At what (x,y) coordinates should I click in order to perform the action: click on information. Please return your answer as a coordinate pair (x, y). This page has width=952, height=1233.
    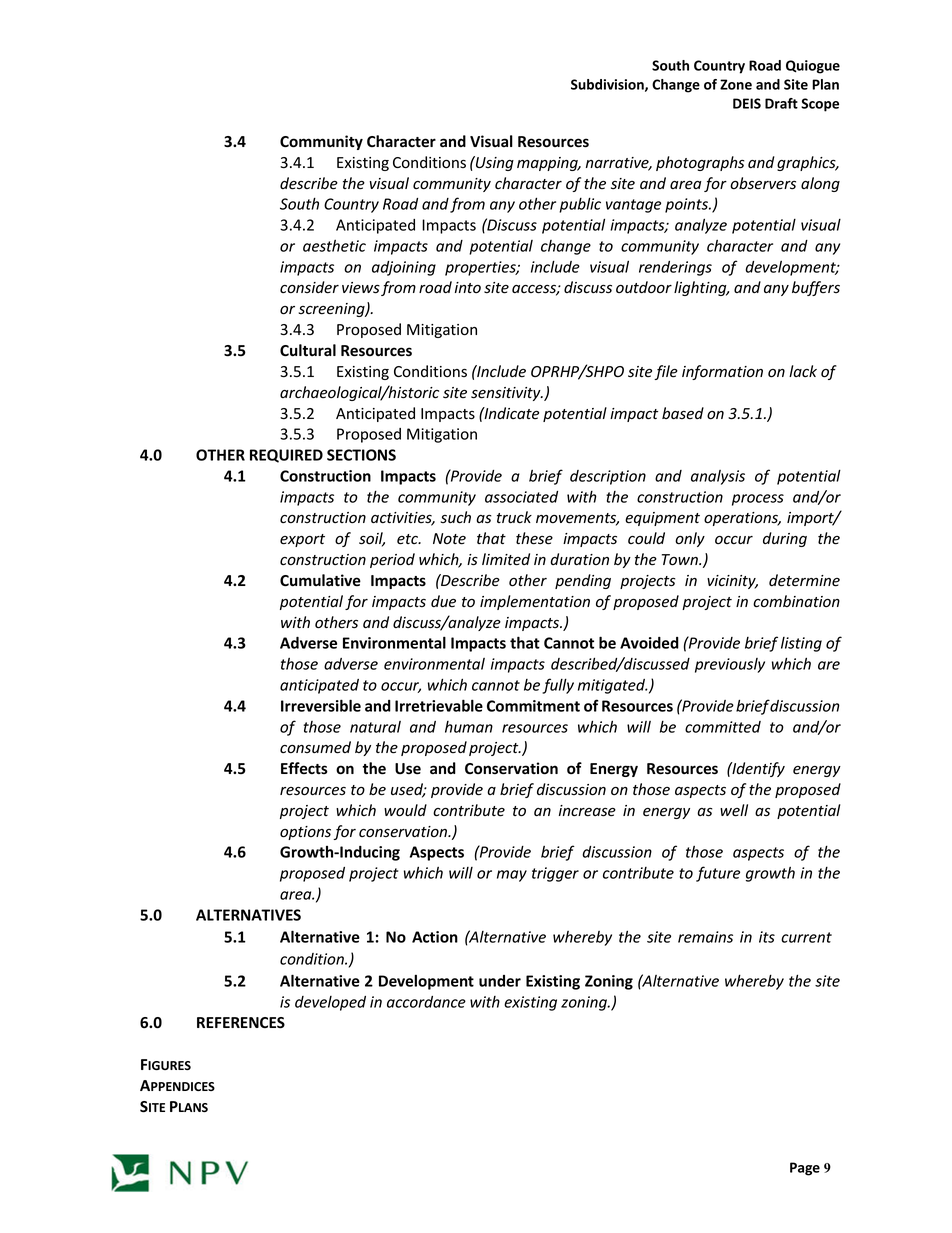
    Looking at the image, I should click on (722, 372).
